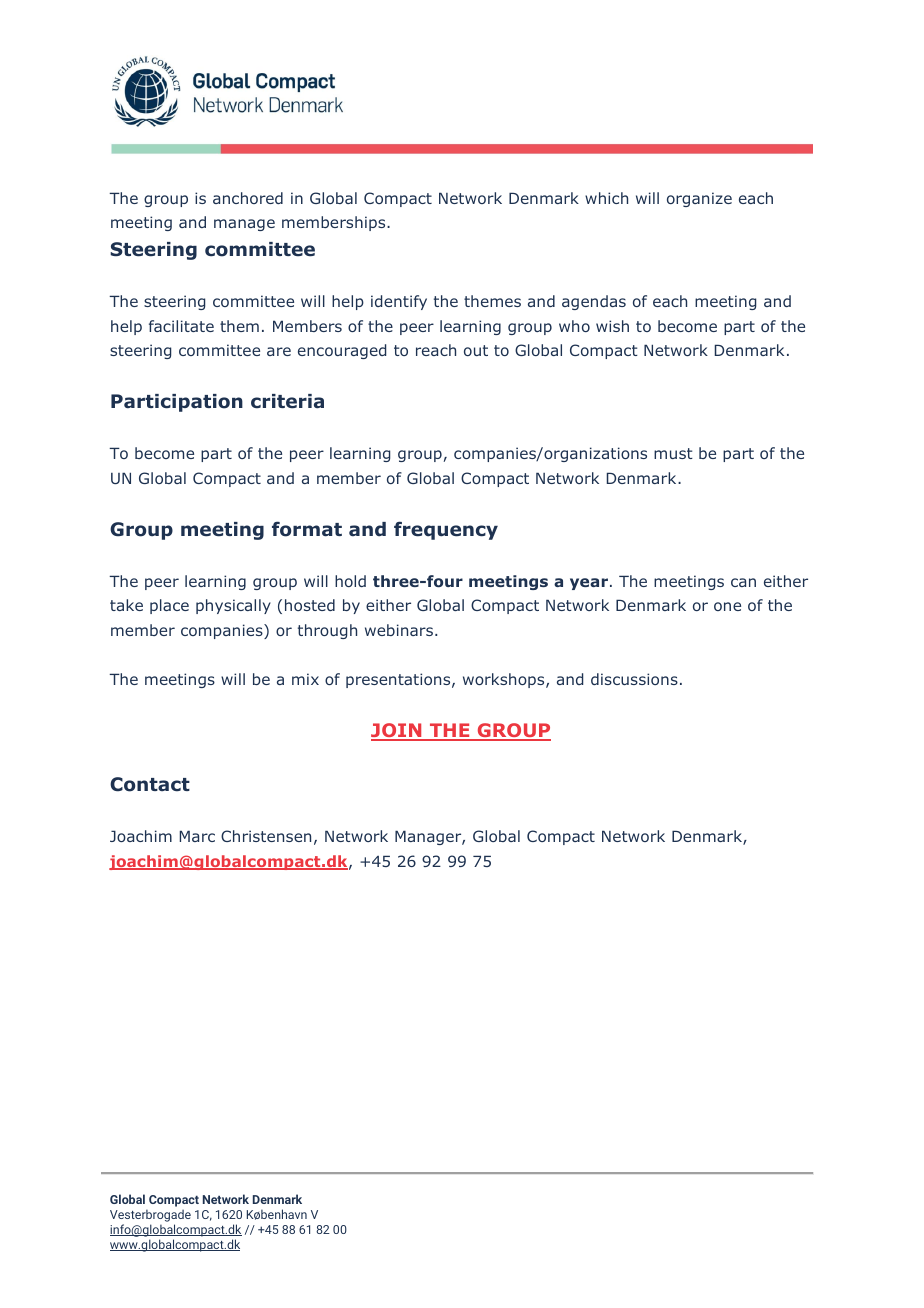 This screenshot has width=924, height=1308. Describe the element at coordinates (399, 302) in the screenshot. I see `identify` at that location.
